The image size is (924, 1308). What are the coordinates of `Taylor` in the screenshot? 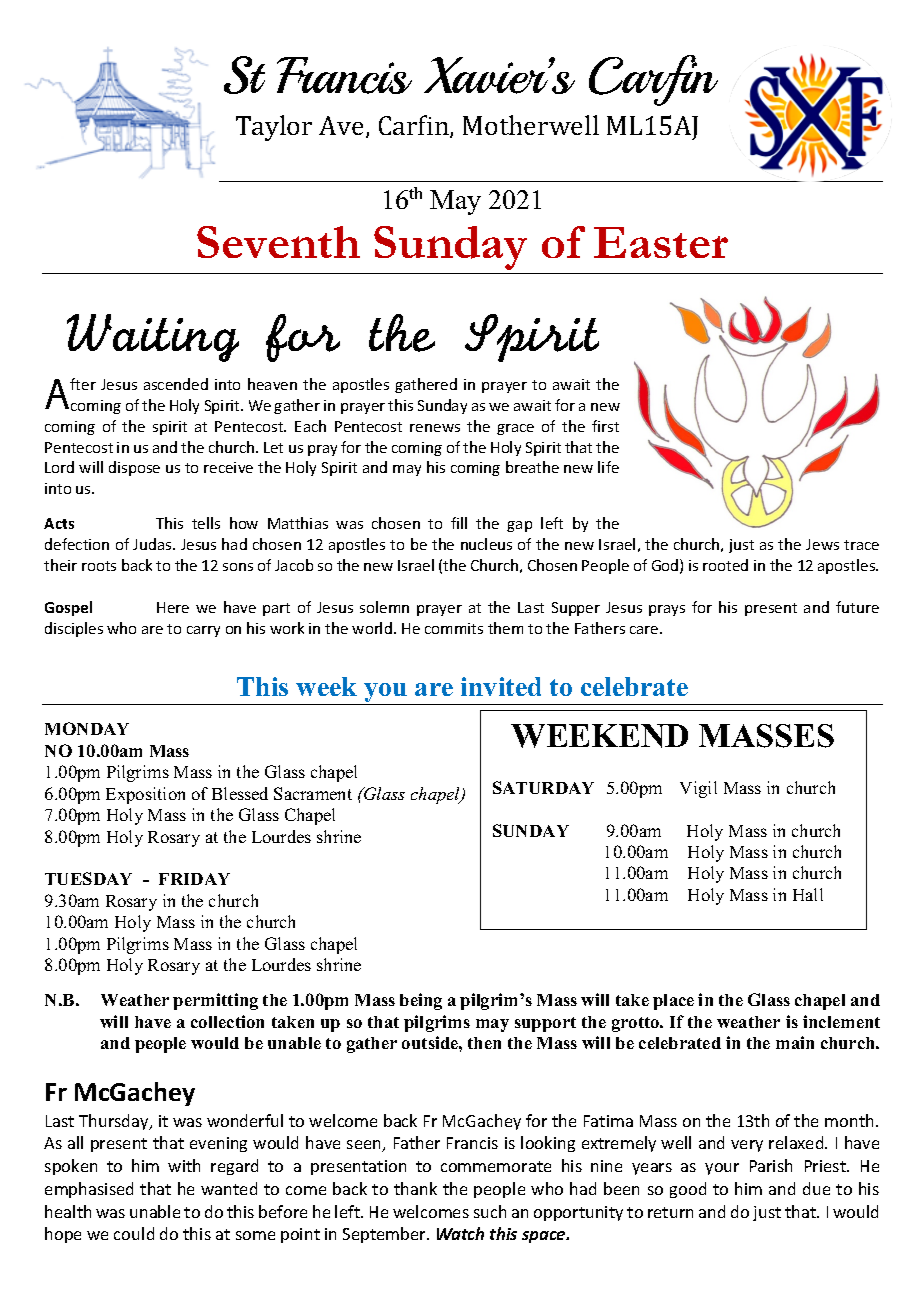 It's located at (274, 128).
